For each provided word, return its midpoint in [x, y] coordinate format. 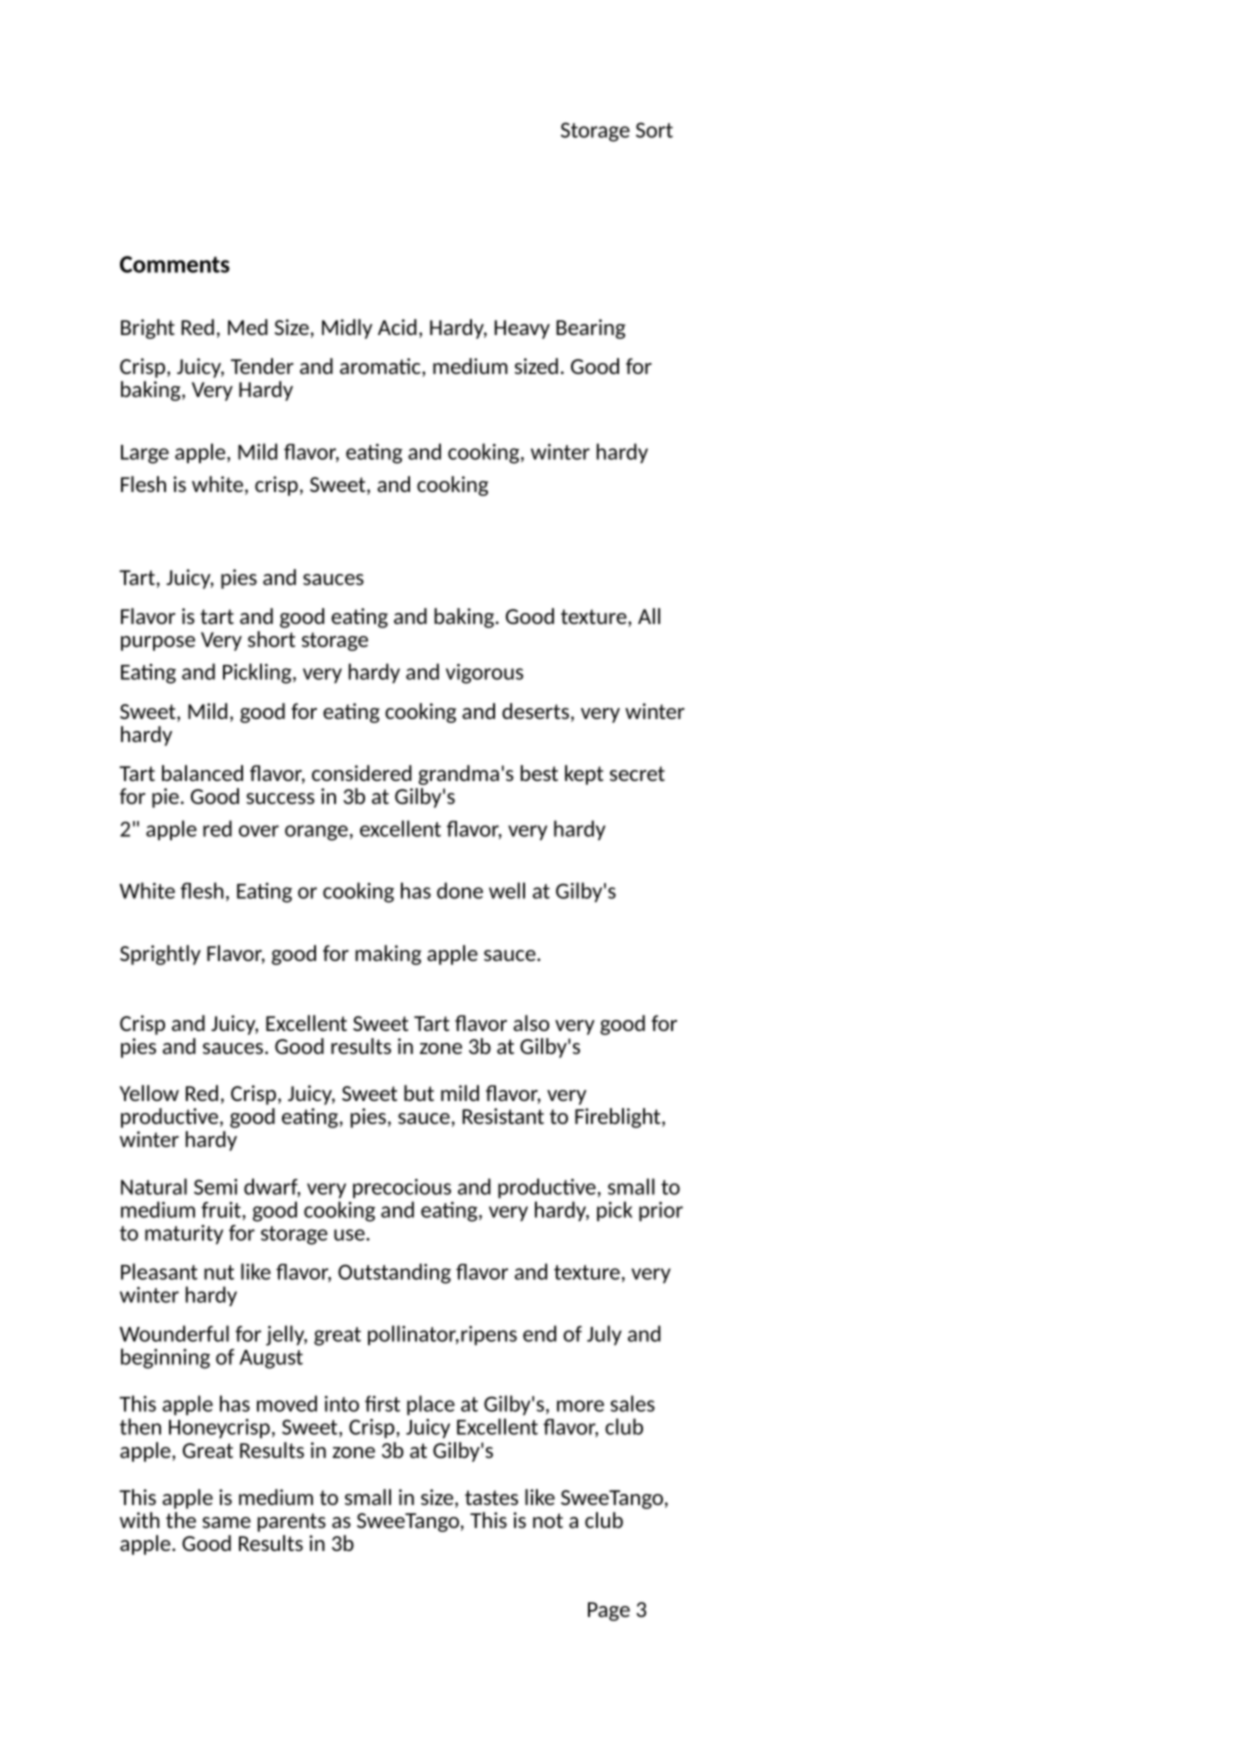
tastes [491, 1497]
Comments [175, 264]
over [259, 831]
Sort [654, 130]
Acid [397, 327]
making [388, 955]
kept [584, 775]
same [226, 1522]
